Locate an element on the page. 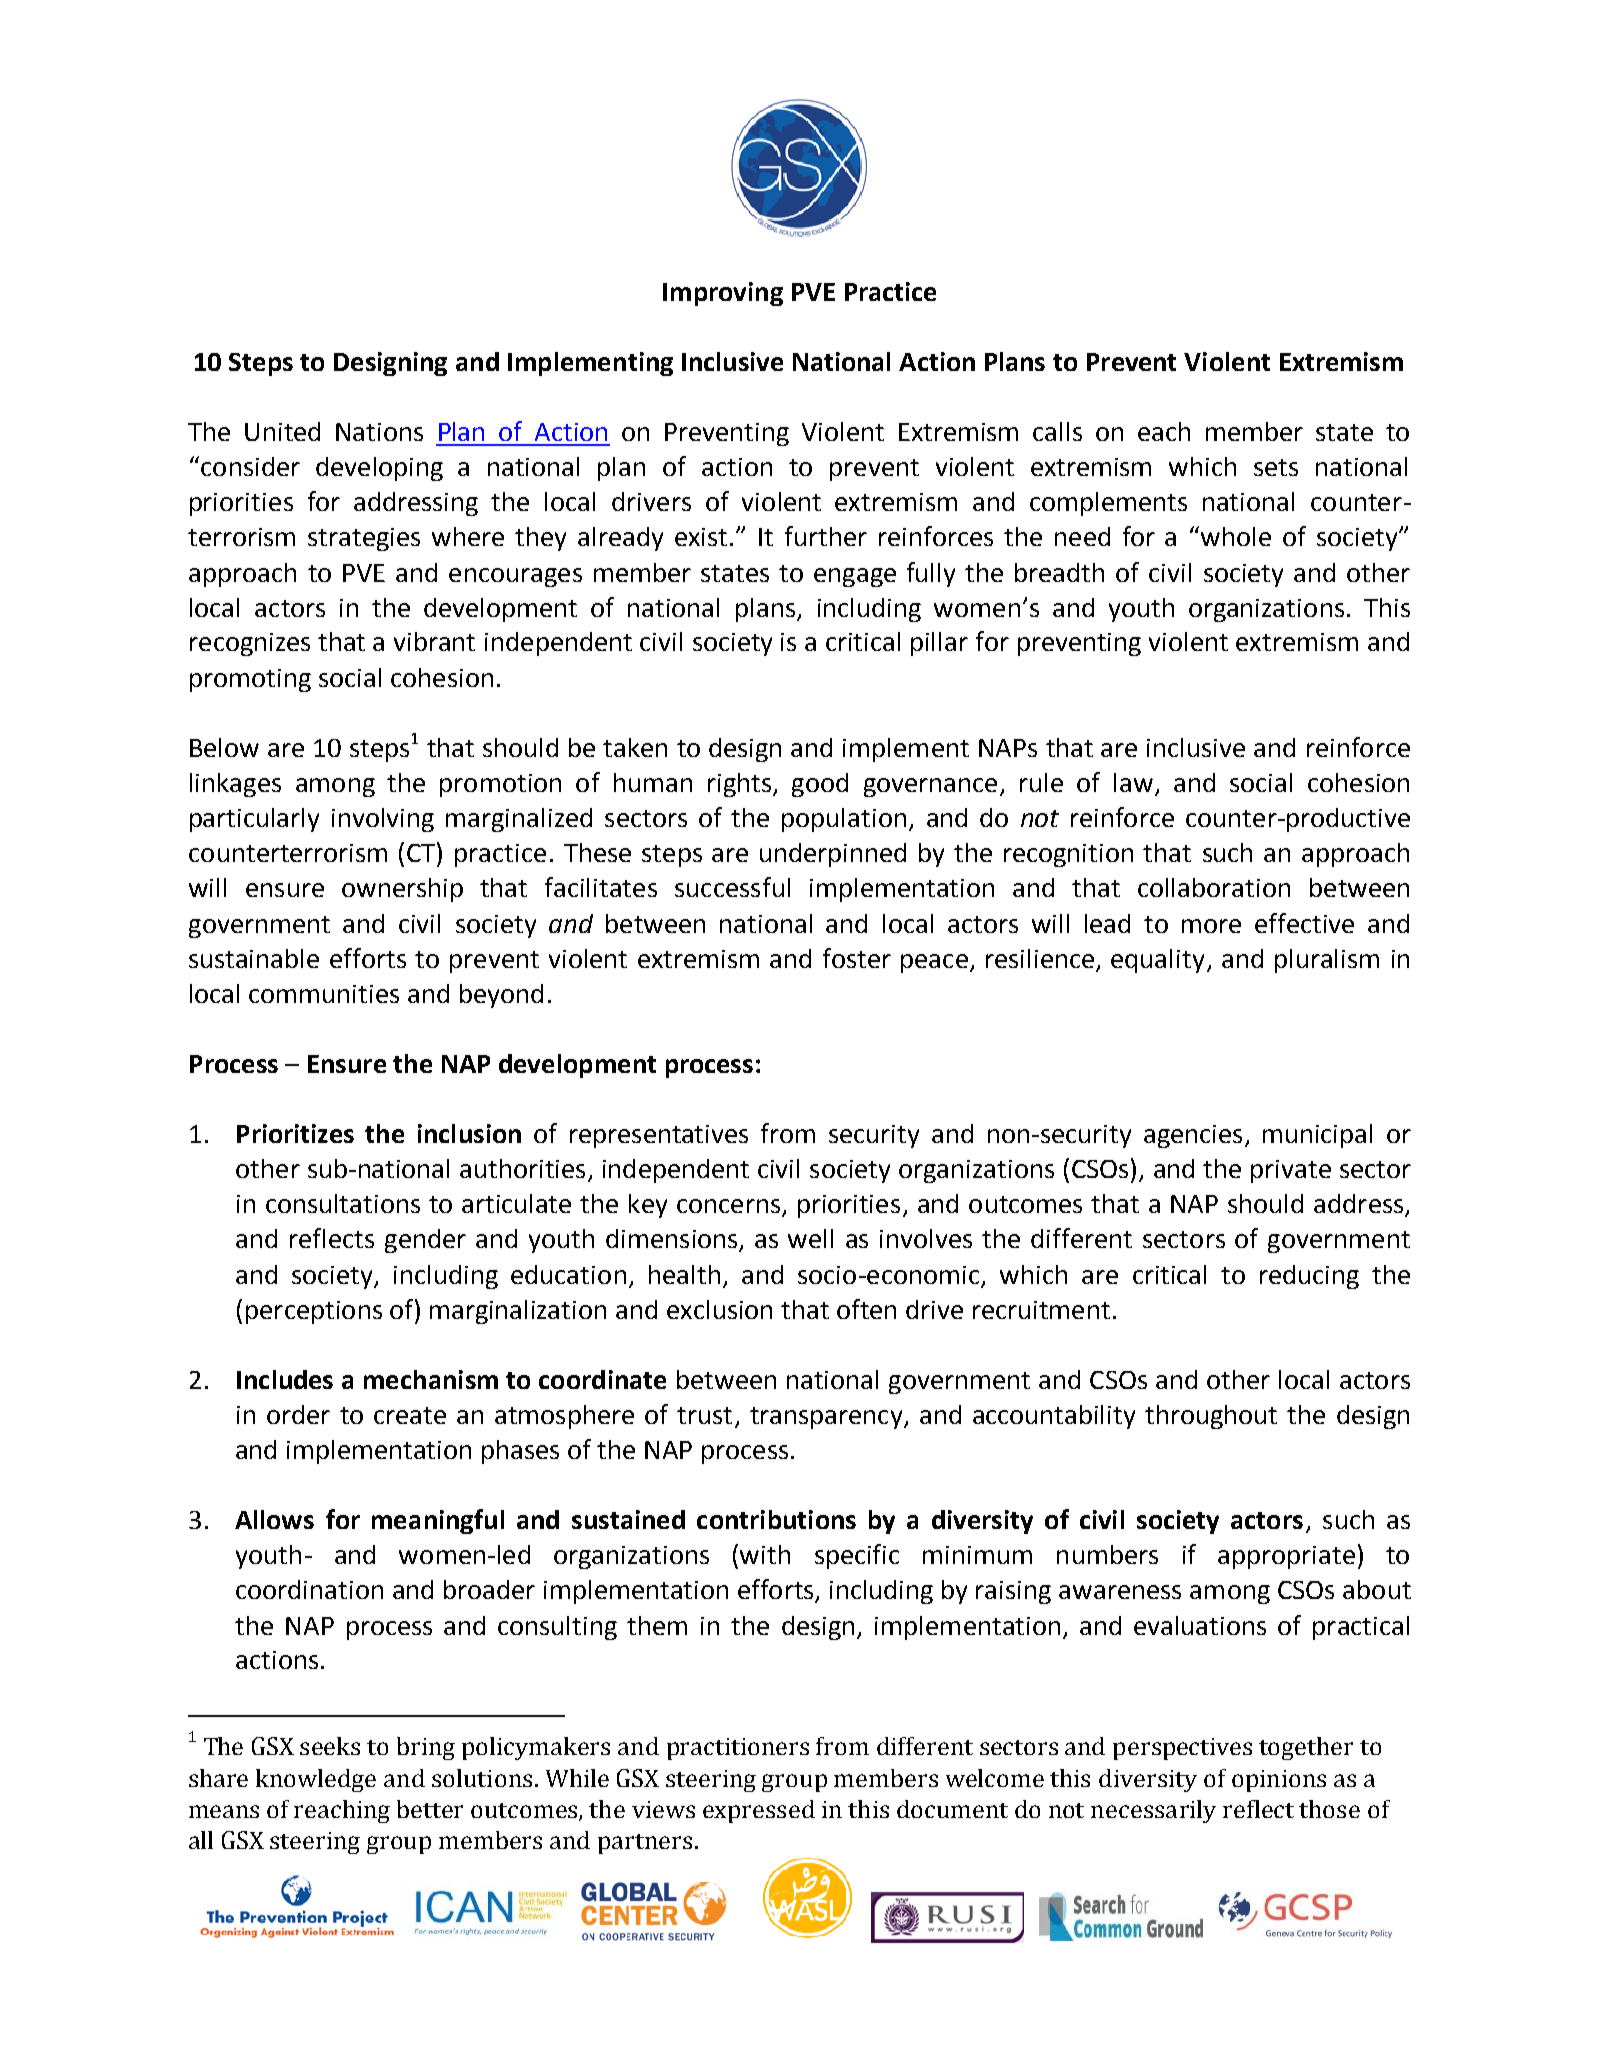 Image resolution: width=1599 pixels, height=2070 pixels. promoting is located at coordinates (250, 680).
